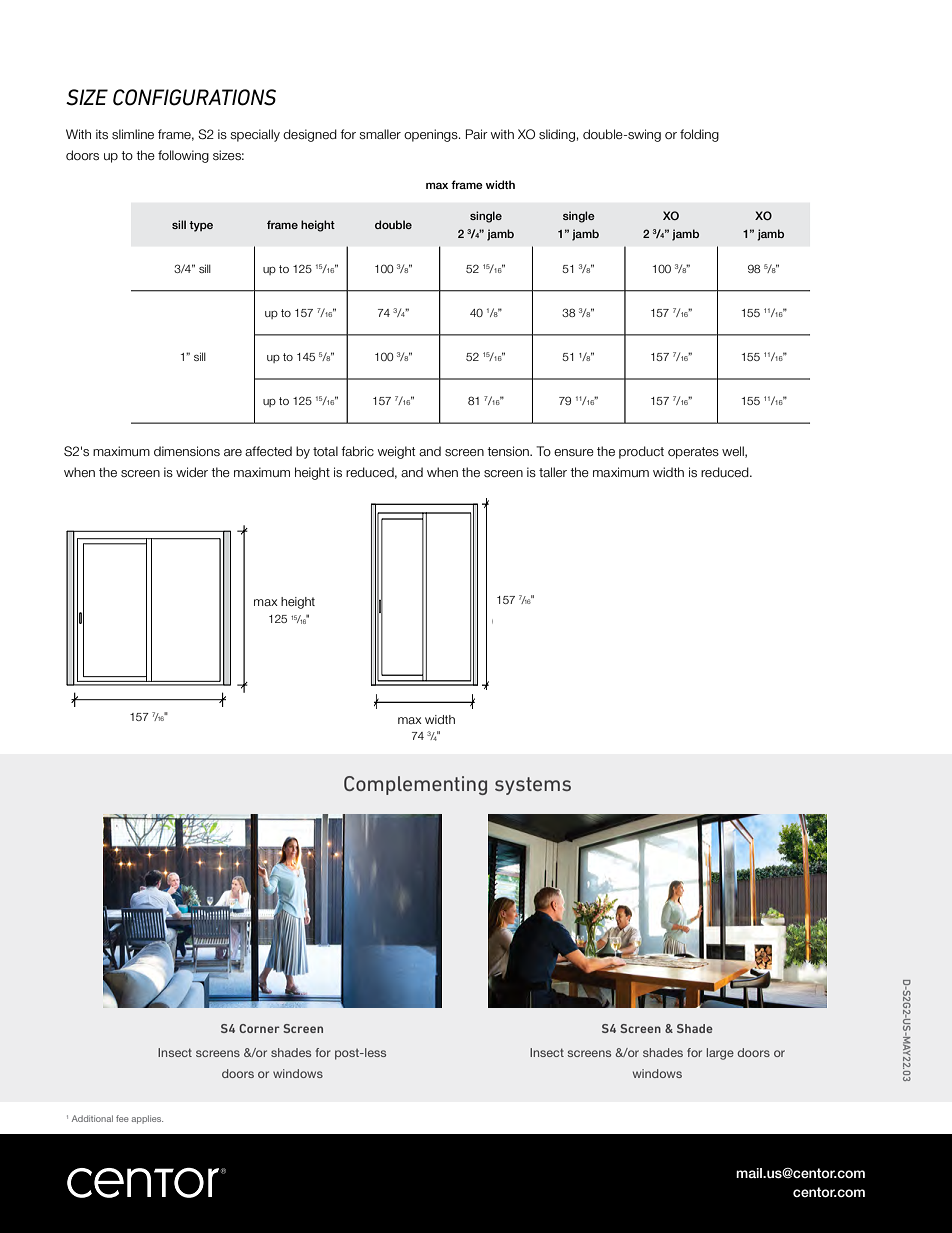 This screenshot has width=952, height=1233. I want to click on folding, so click(699, 135).
